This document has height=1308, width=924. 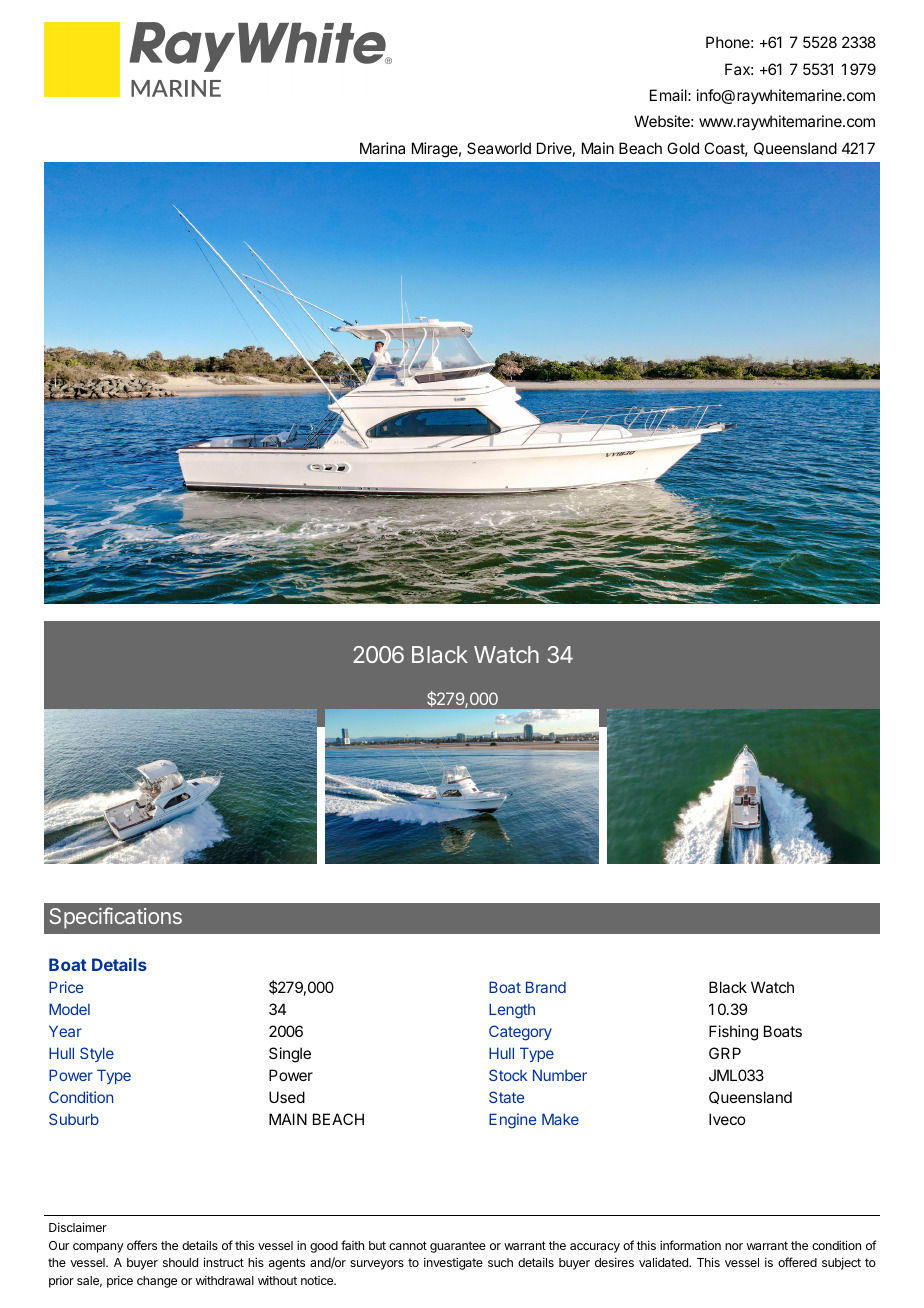 What do you see at coordinates (733, 1033) in the document?
I see `Fishing` at bounding box center [733, 1033].
